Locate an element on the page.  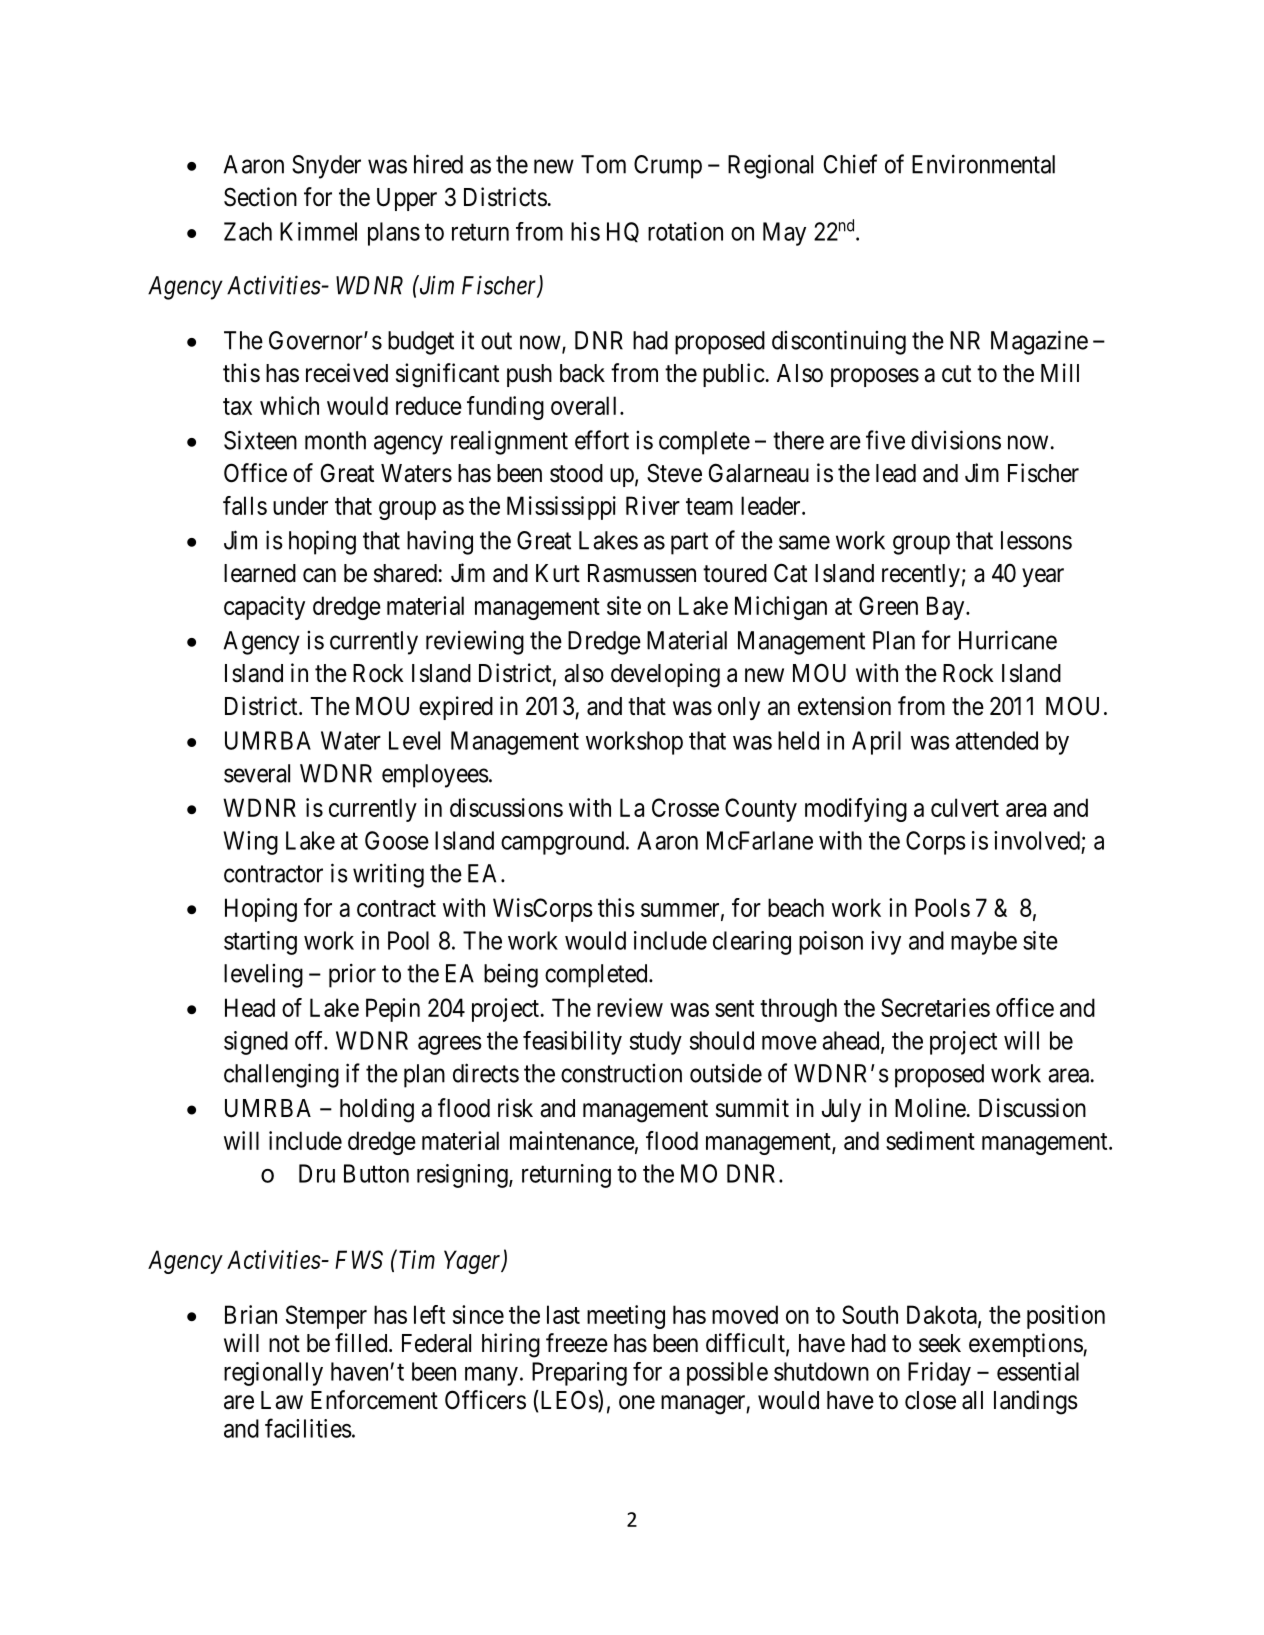
Kimmel is located at coordinates (318, 231).
